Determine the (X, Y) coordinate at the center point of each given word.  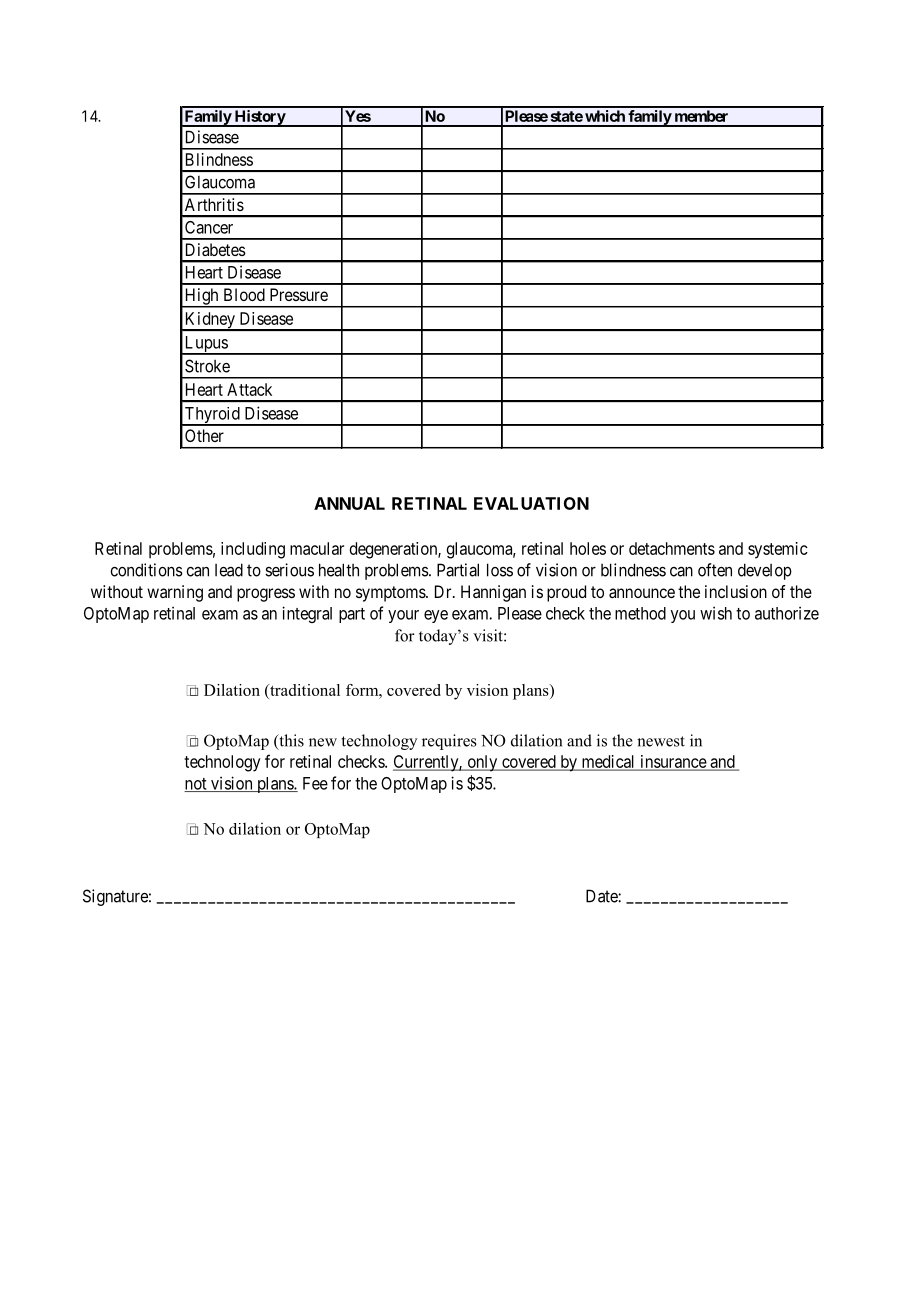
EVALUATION (531, 503)
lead (229, 570)
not (196, 785)
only (482, 763)
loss (500, 570)
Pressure (299, 294)
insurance (673, 762)
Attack (249, 389)
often (715, 570)
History (259, 118)
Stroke (207, 366)
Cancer (209, 227)
